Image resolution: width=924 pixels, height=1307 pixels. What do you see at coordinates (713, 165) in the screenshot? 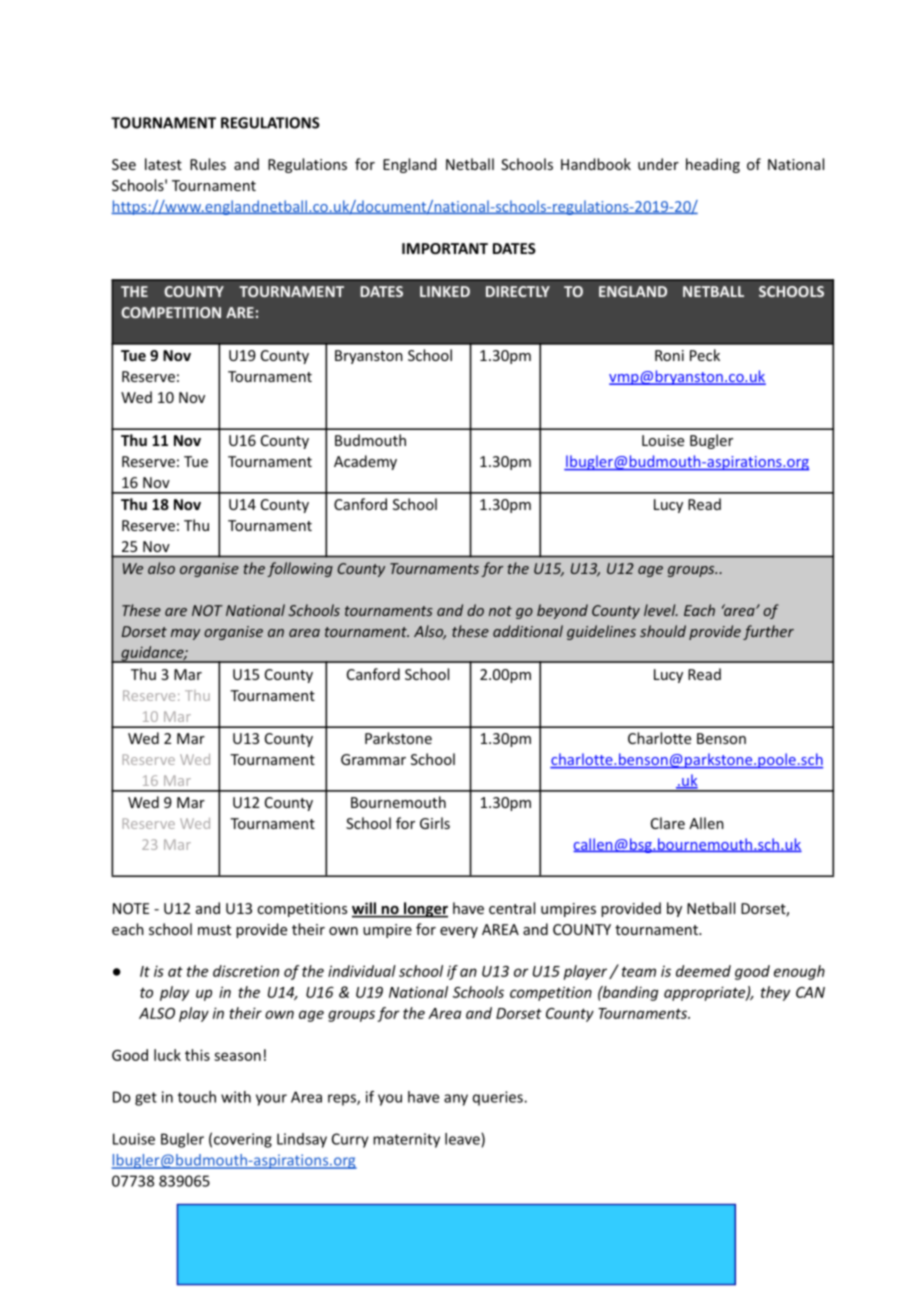
I see `heading` at bounding box center [713, 165].
